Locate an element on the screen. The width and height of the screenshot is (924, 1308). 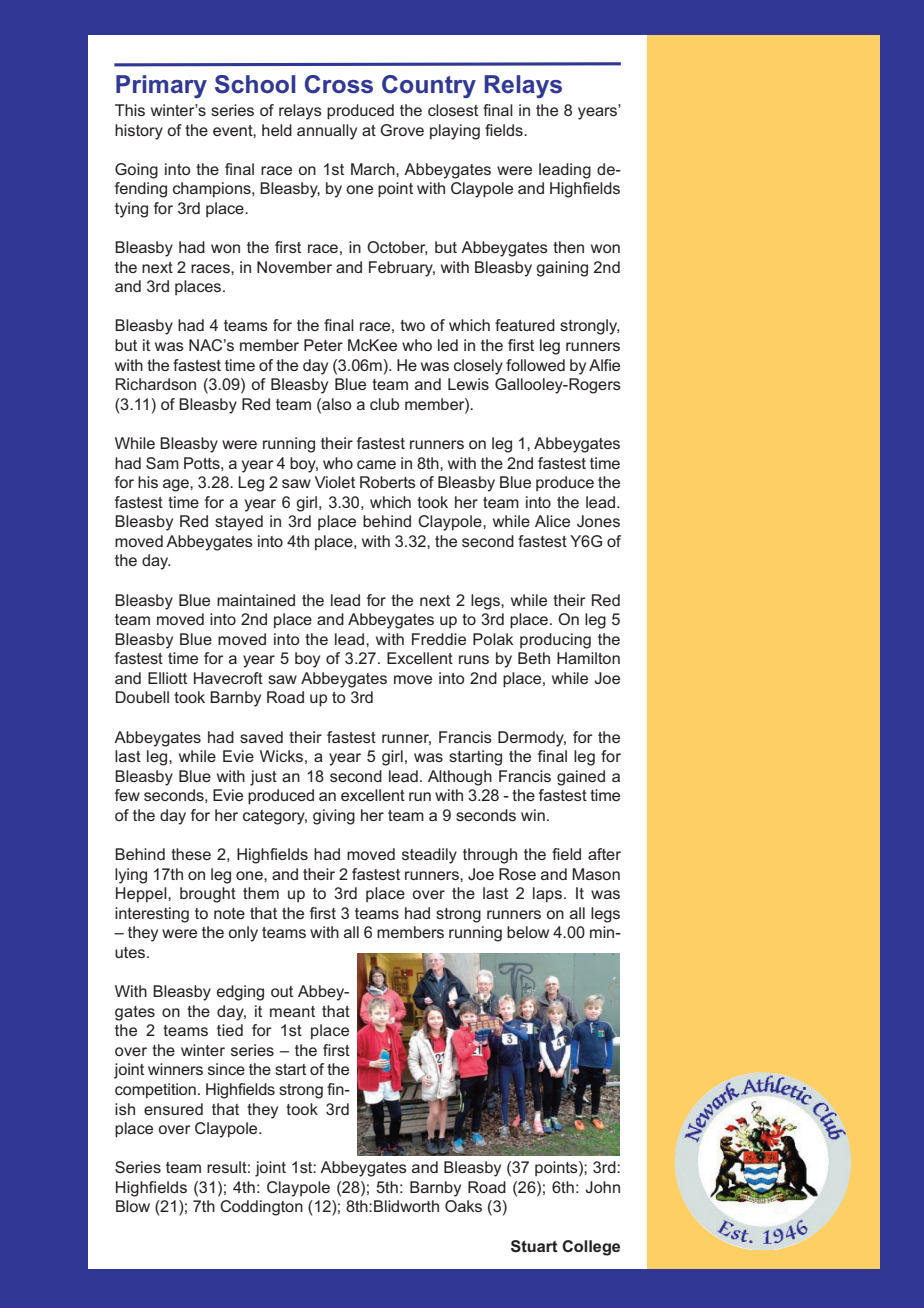
Oaks is located at coordinates (463, 1206).
